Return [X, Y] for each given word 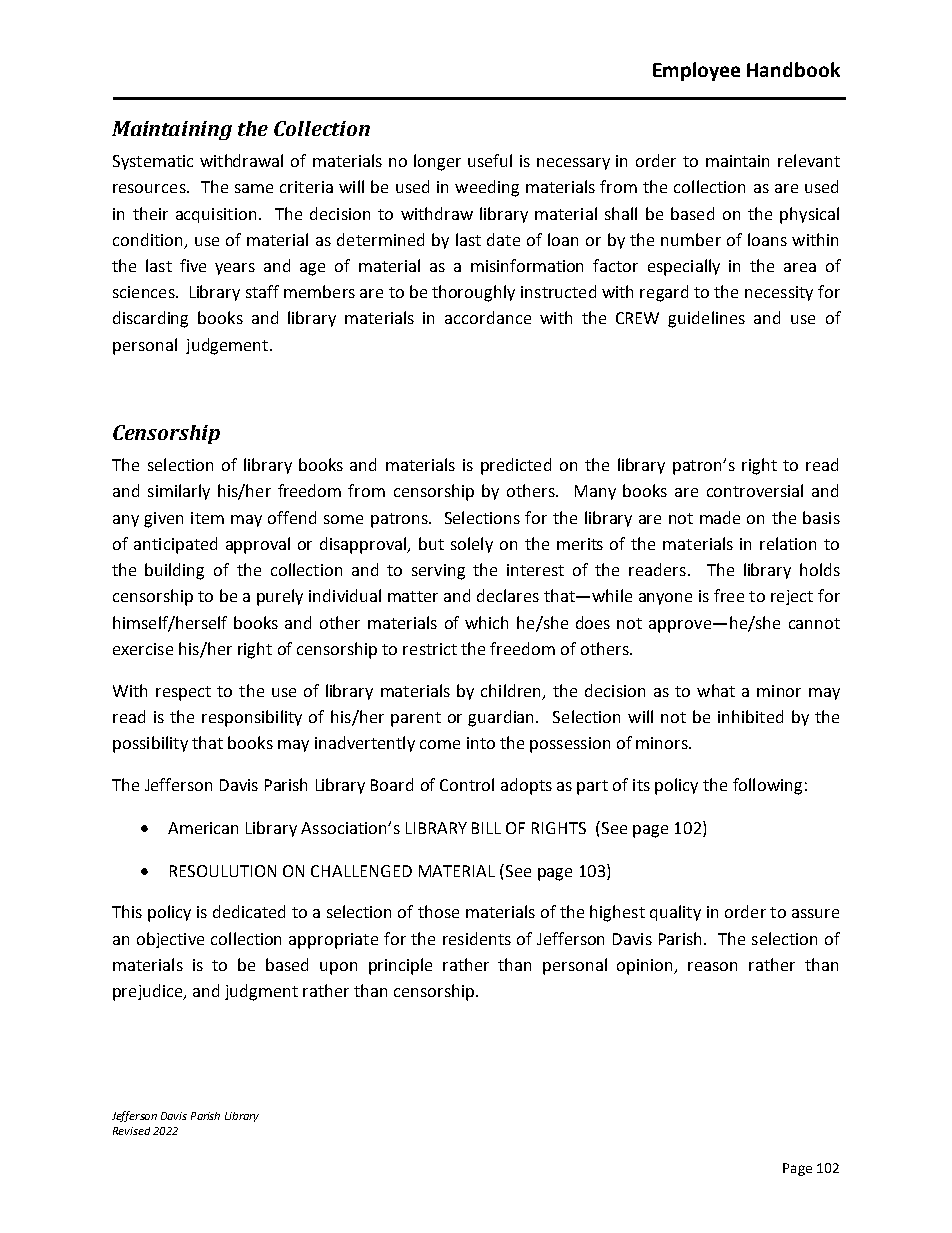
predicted [516, 466]
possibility [150, 744]
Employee [696, 71]
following [767, 786]
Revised [131, 1131]
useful [490, 160]
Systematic [153, 162]
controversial [755, 490]
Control [467, 784]
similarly [179, 492]
